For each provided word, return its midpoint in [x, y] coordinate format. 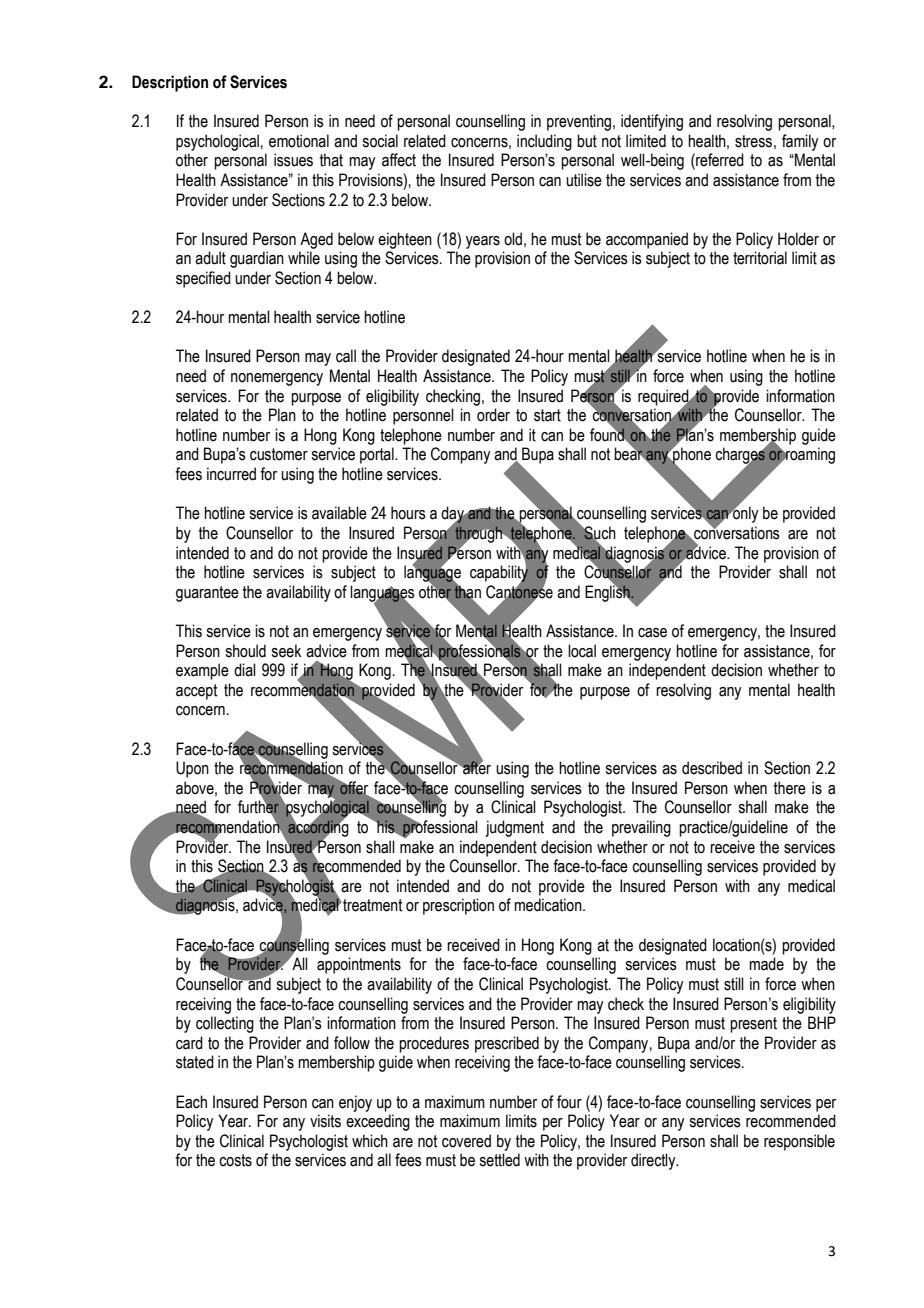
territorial [760, 258]
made [766, 964]
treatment [371, 905]
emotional [299, 141]
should [245, 651]
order [493, 415]
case [652, 633]
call [346, 356]
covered [466, 1141]
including [544, 142]
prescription [458, 906]
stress [753, 141]
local [582, 651]
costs [235, 1160]
